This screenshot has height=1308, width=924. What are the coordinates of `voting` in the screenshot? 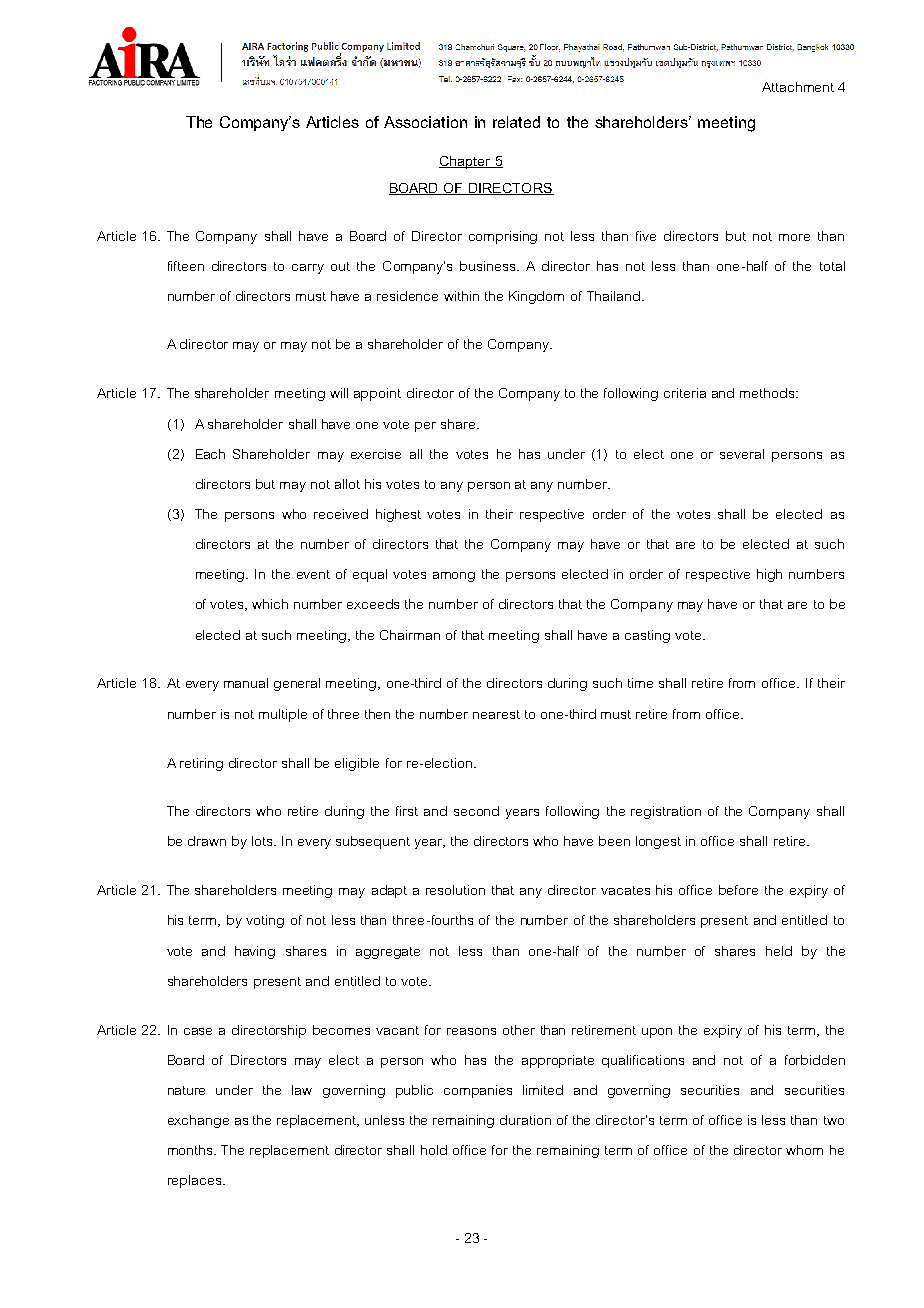 It's located at (265, 921).
